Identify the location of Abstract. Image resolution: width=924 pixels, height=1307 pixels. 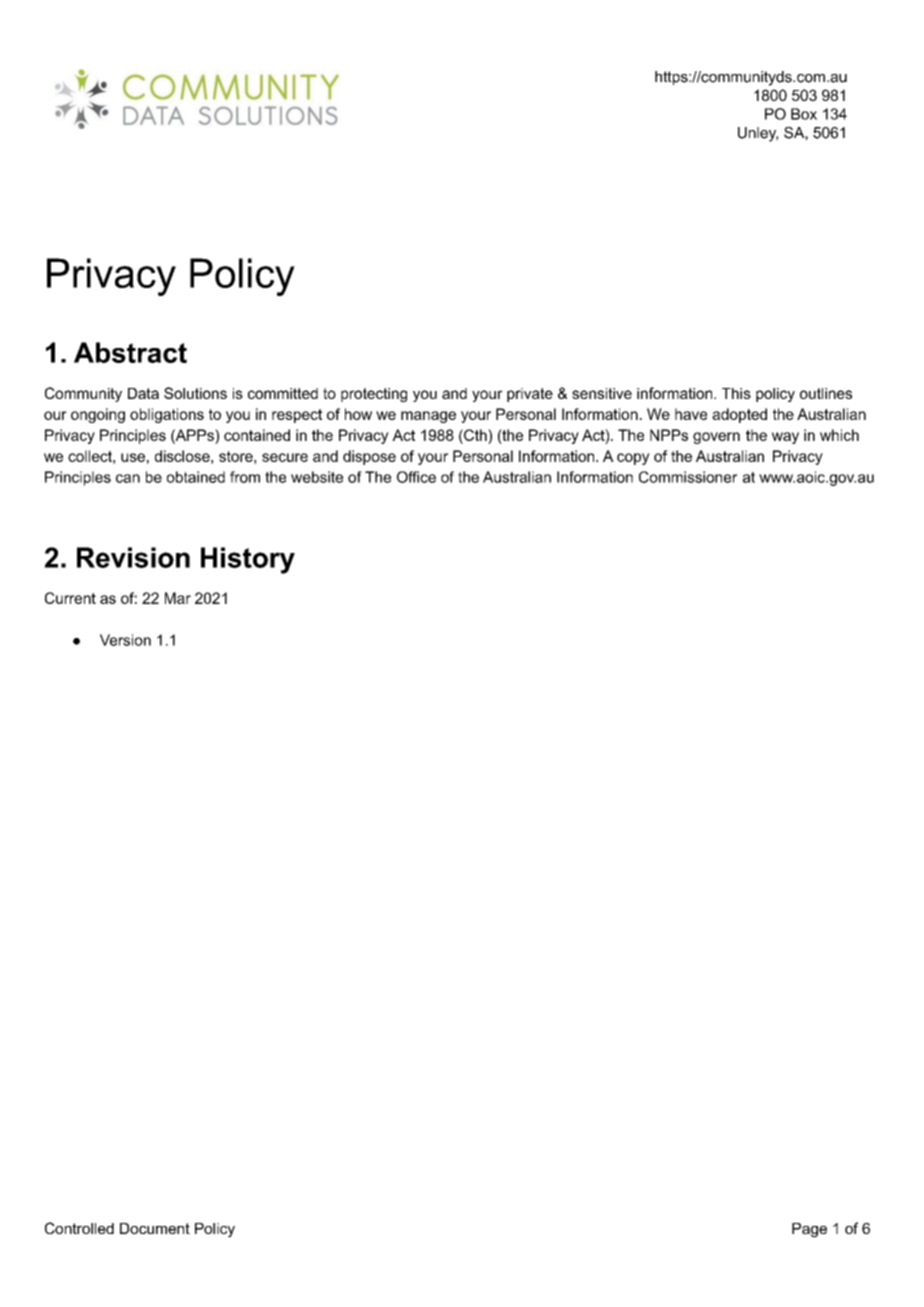
(130, 352).
